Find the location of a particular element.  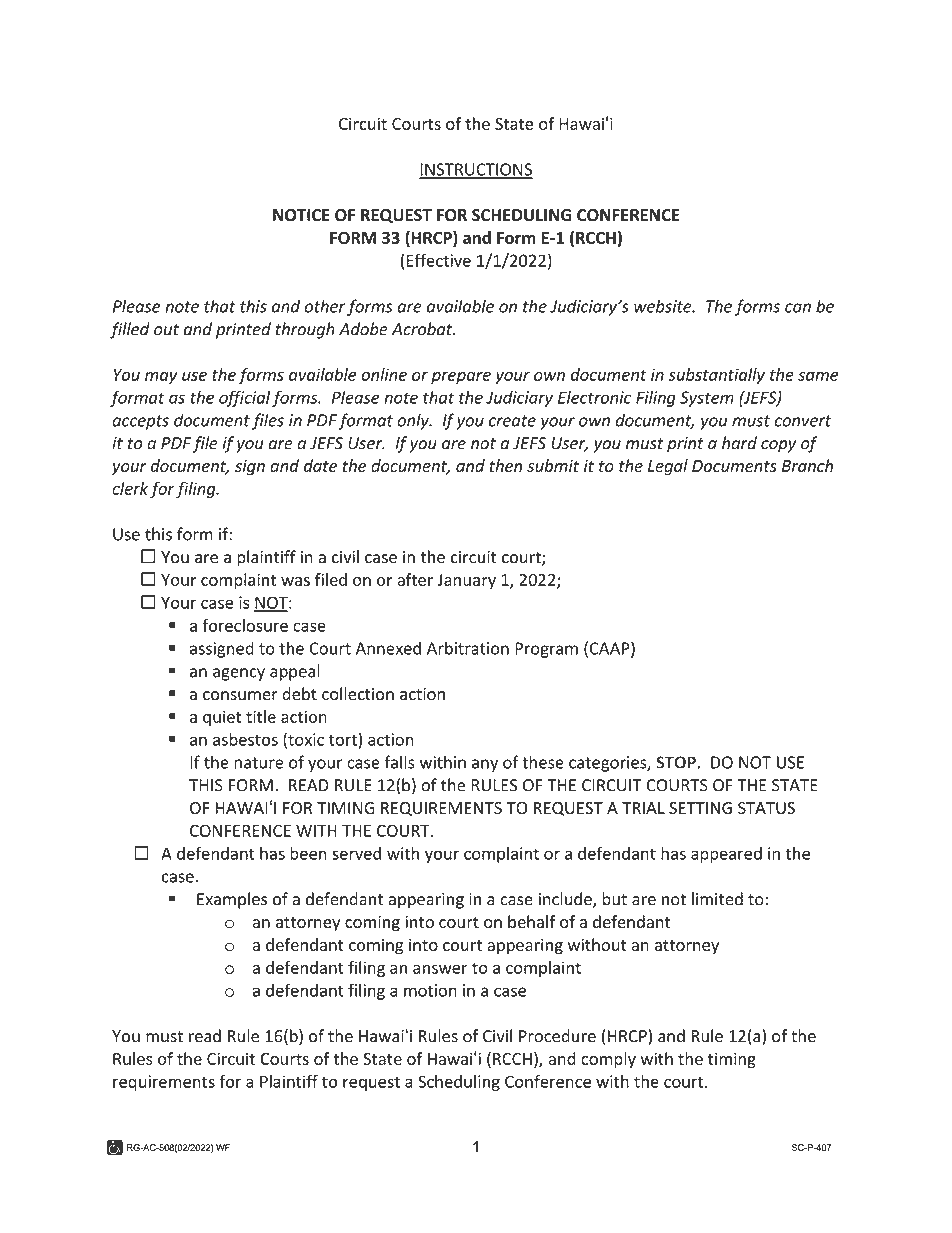

Program is located at coordinates (546, 650).
